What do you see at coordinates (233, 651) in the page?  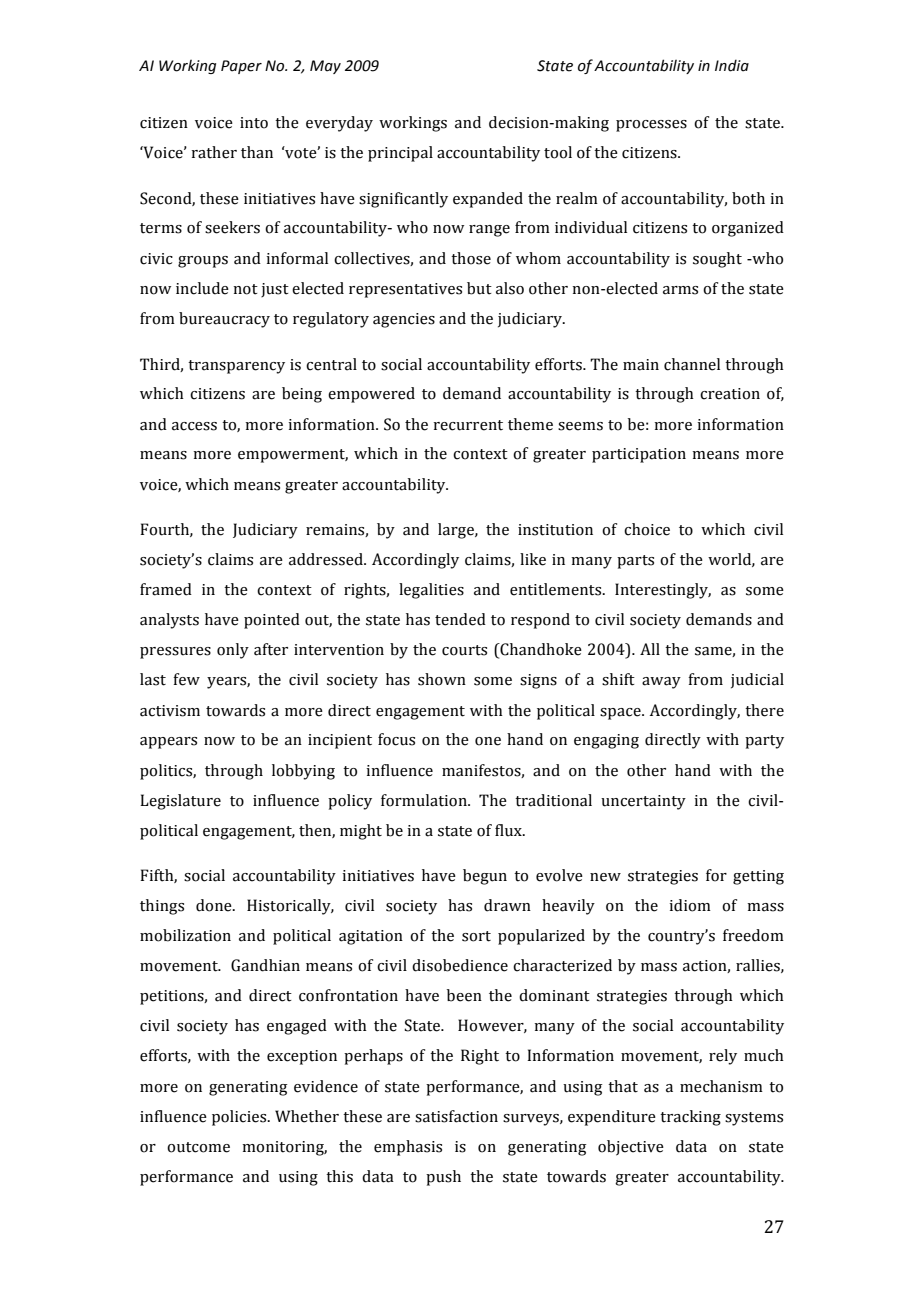 I see `only` at bounding box center [233, 651].
